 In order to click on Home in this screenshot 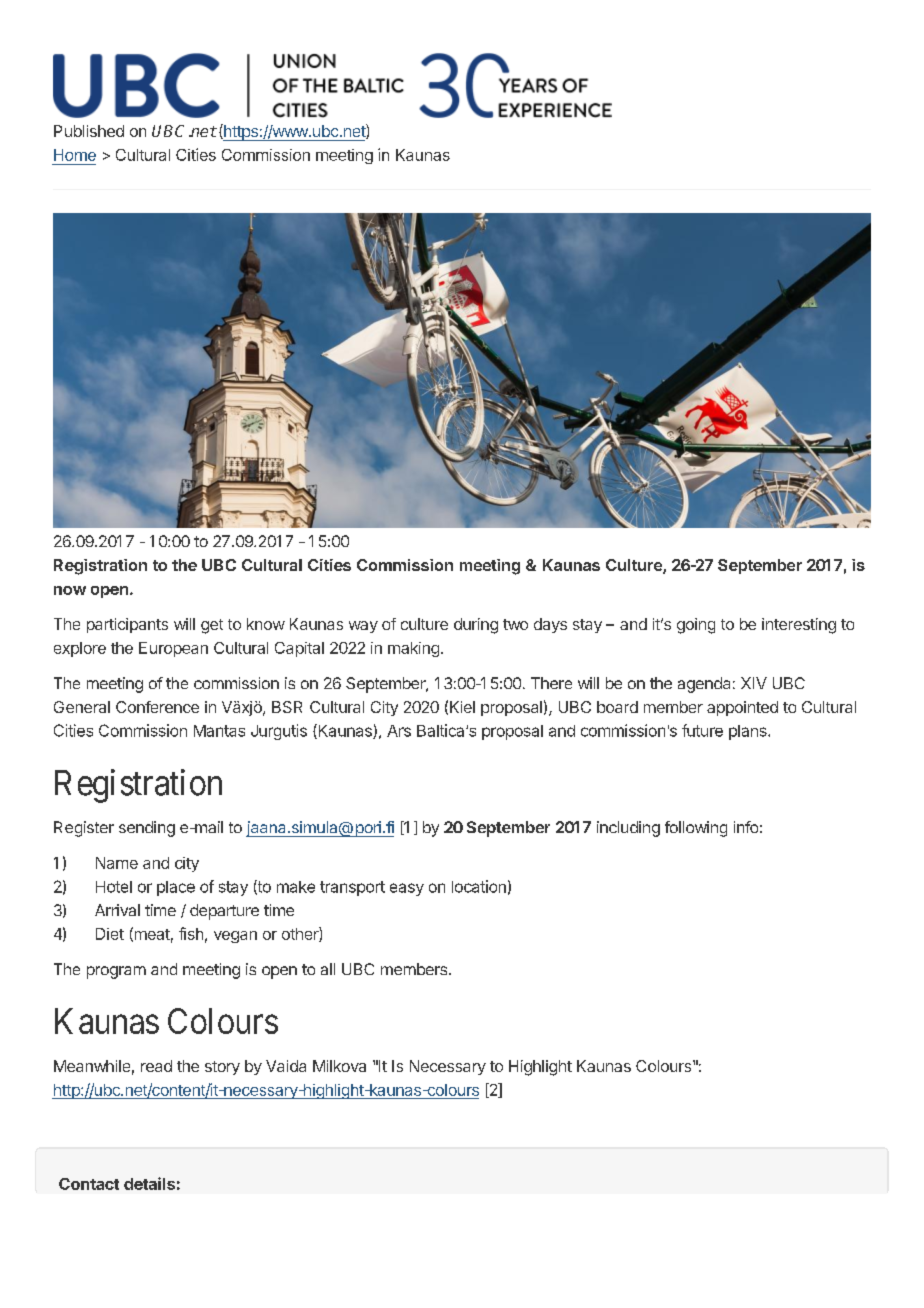, I will do `click(75, 155)`.
